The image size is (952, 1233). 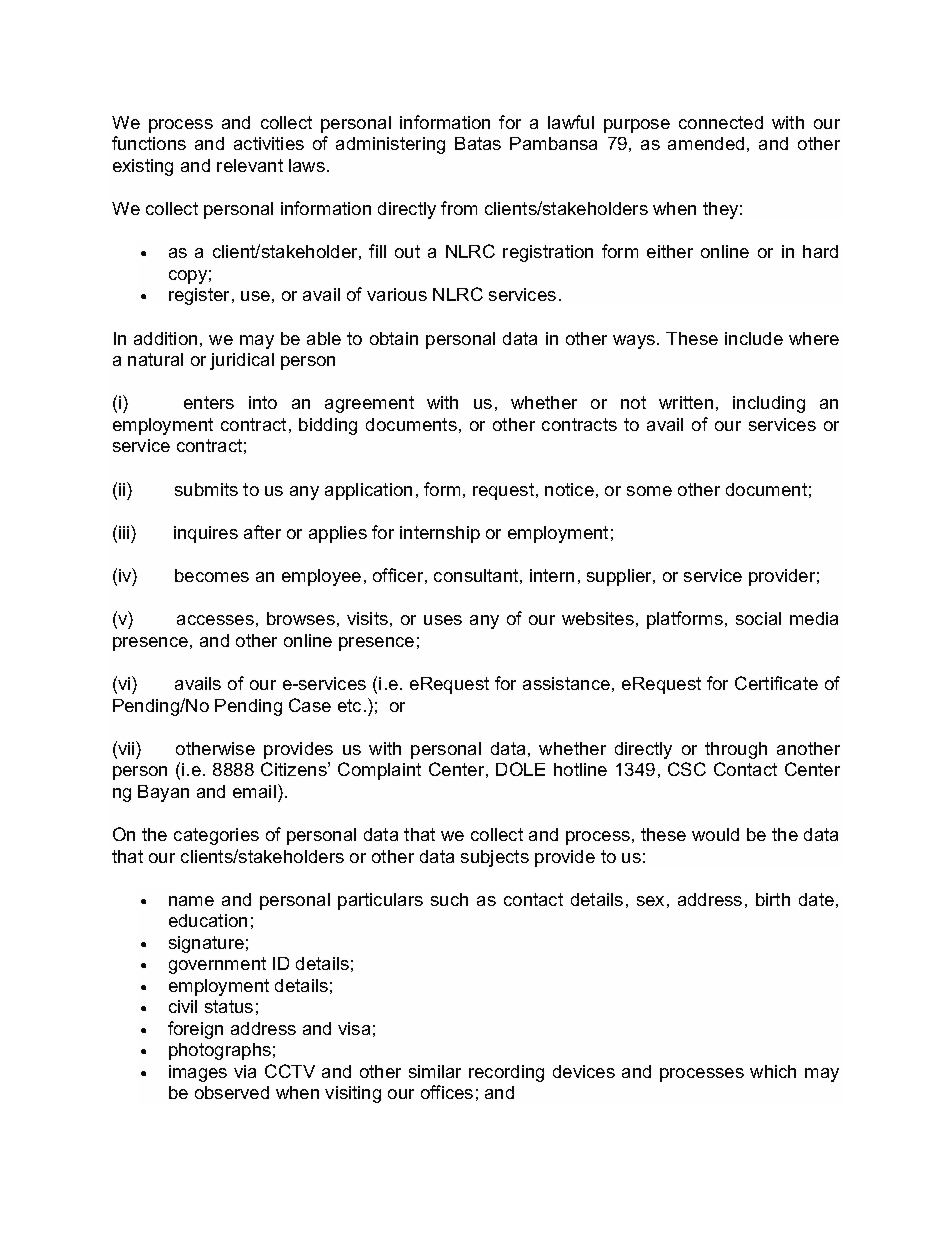 I want to click on images, so click(x=198, y=1073).
